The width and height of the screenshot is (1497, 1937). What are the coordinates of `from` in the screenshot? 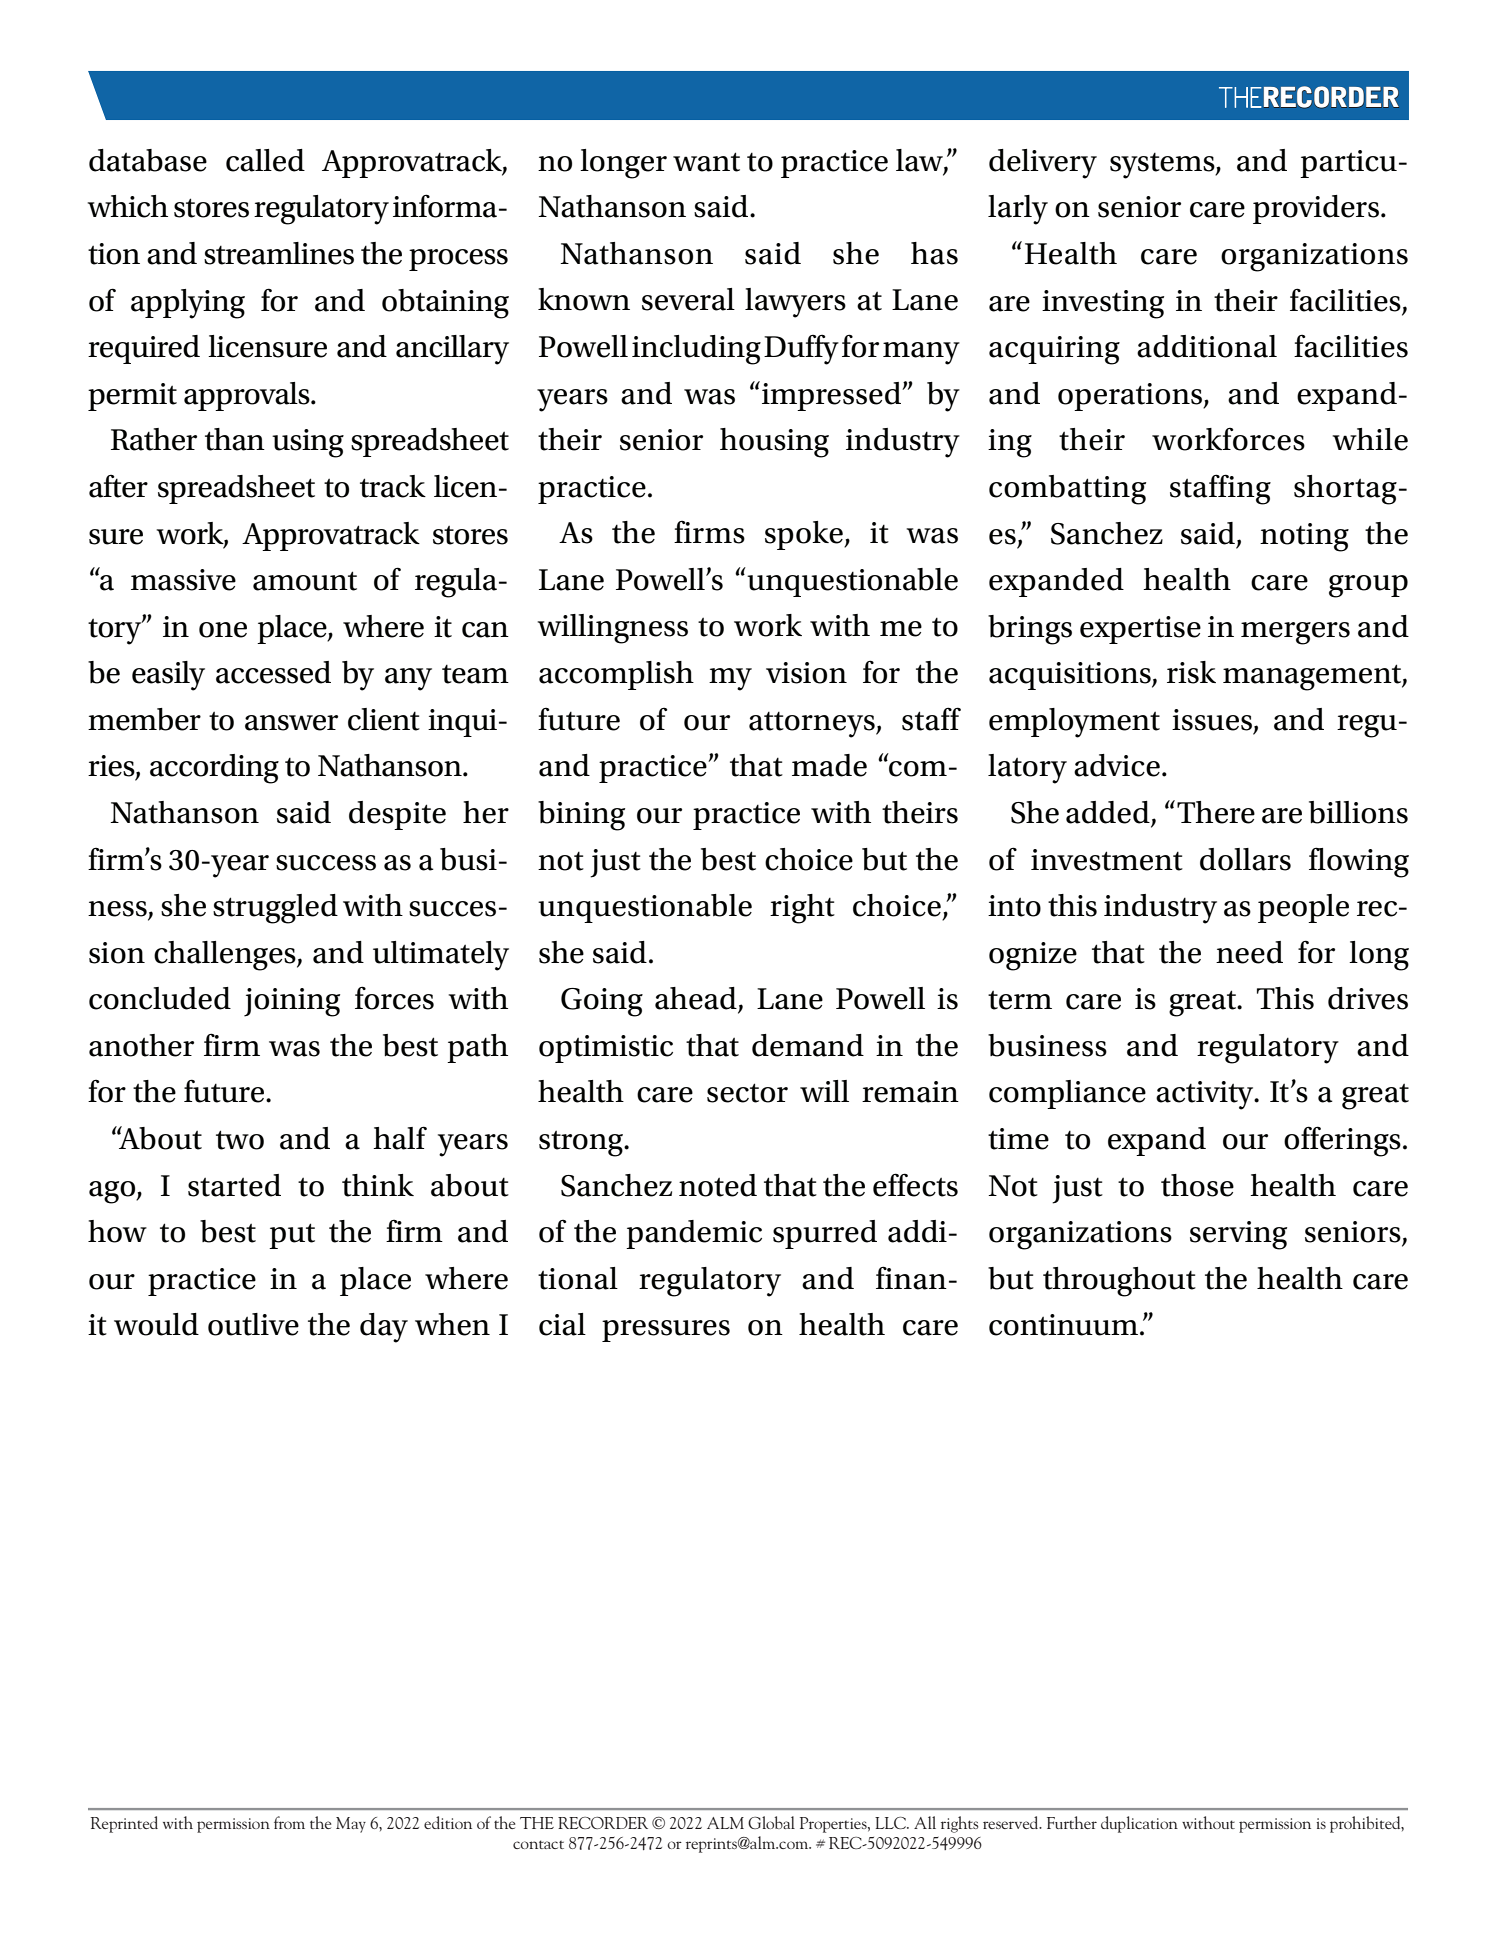 It's located at (289, 1822).
